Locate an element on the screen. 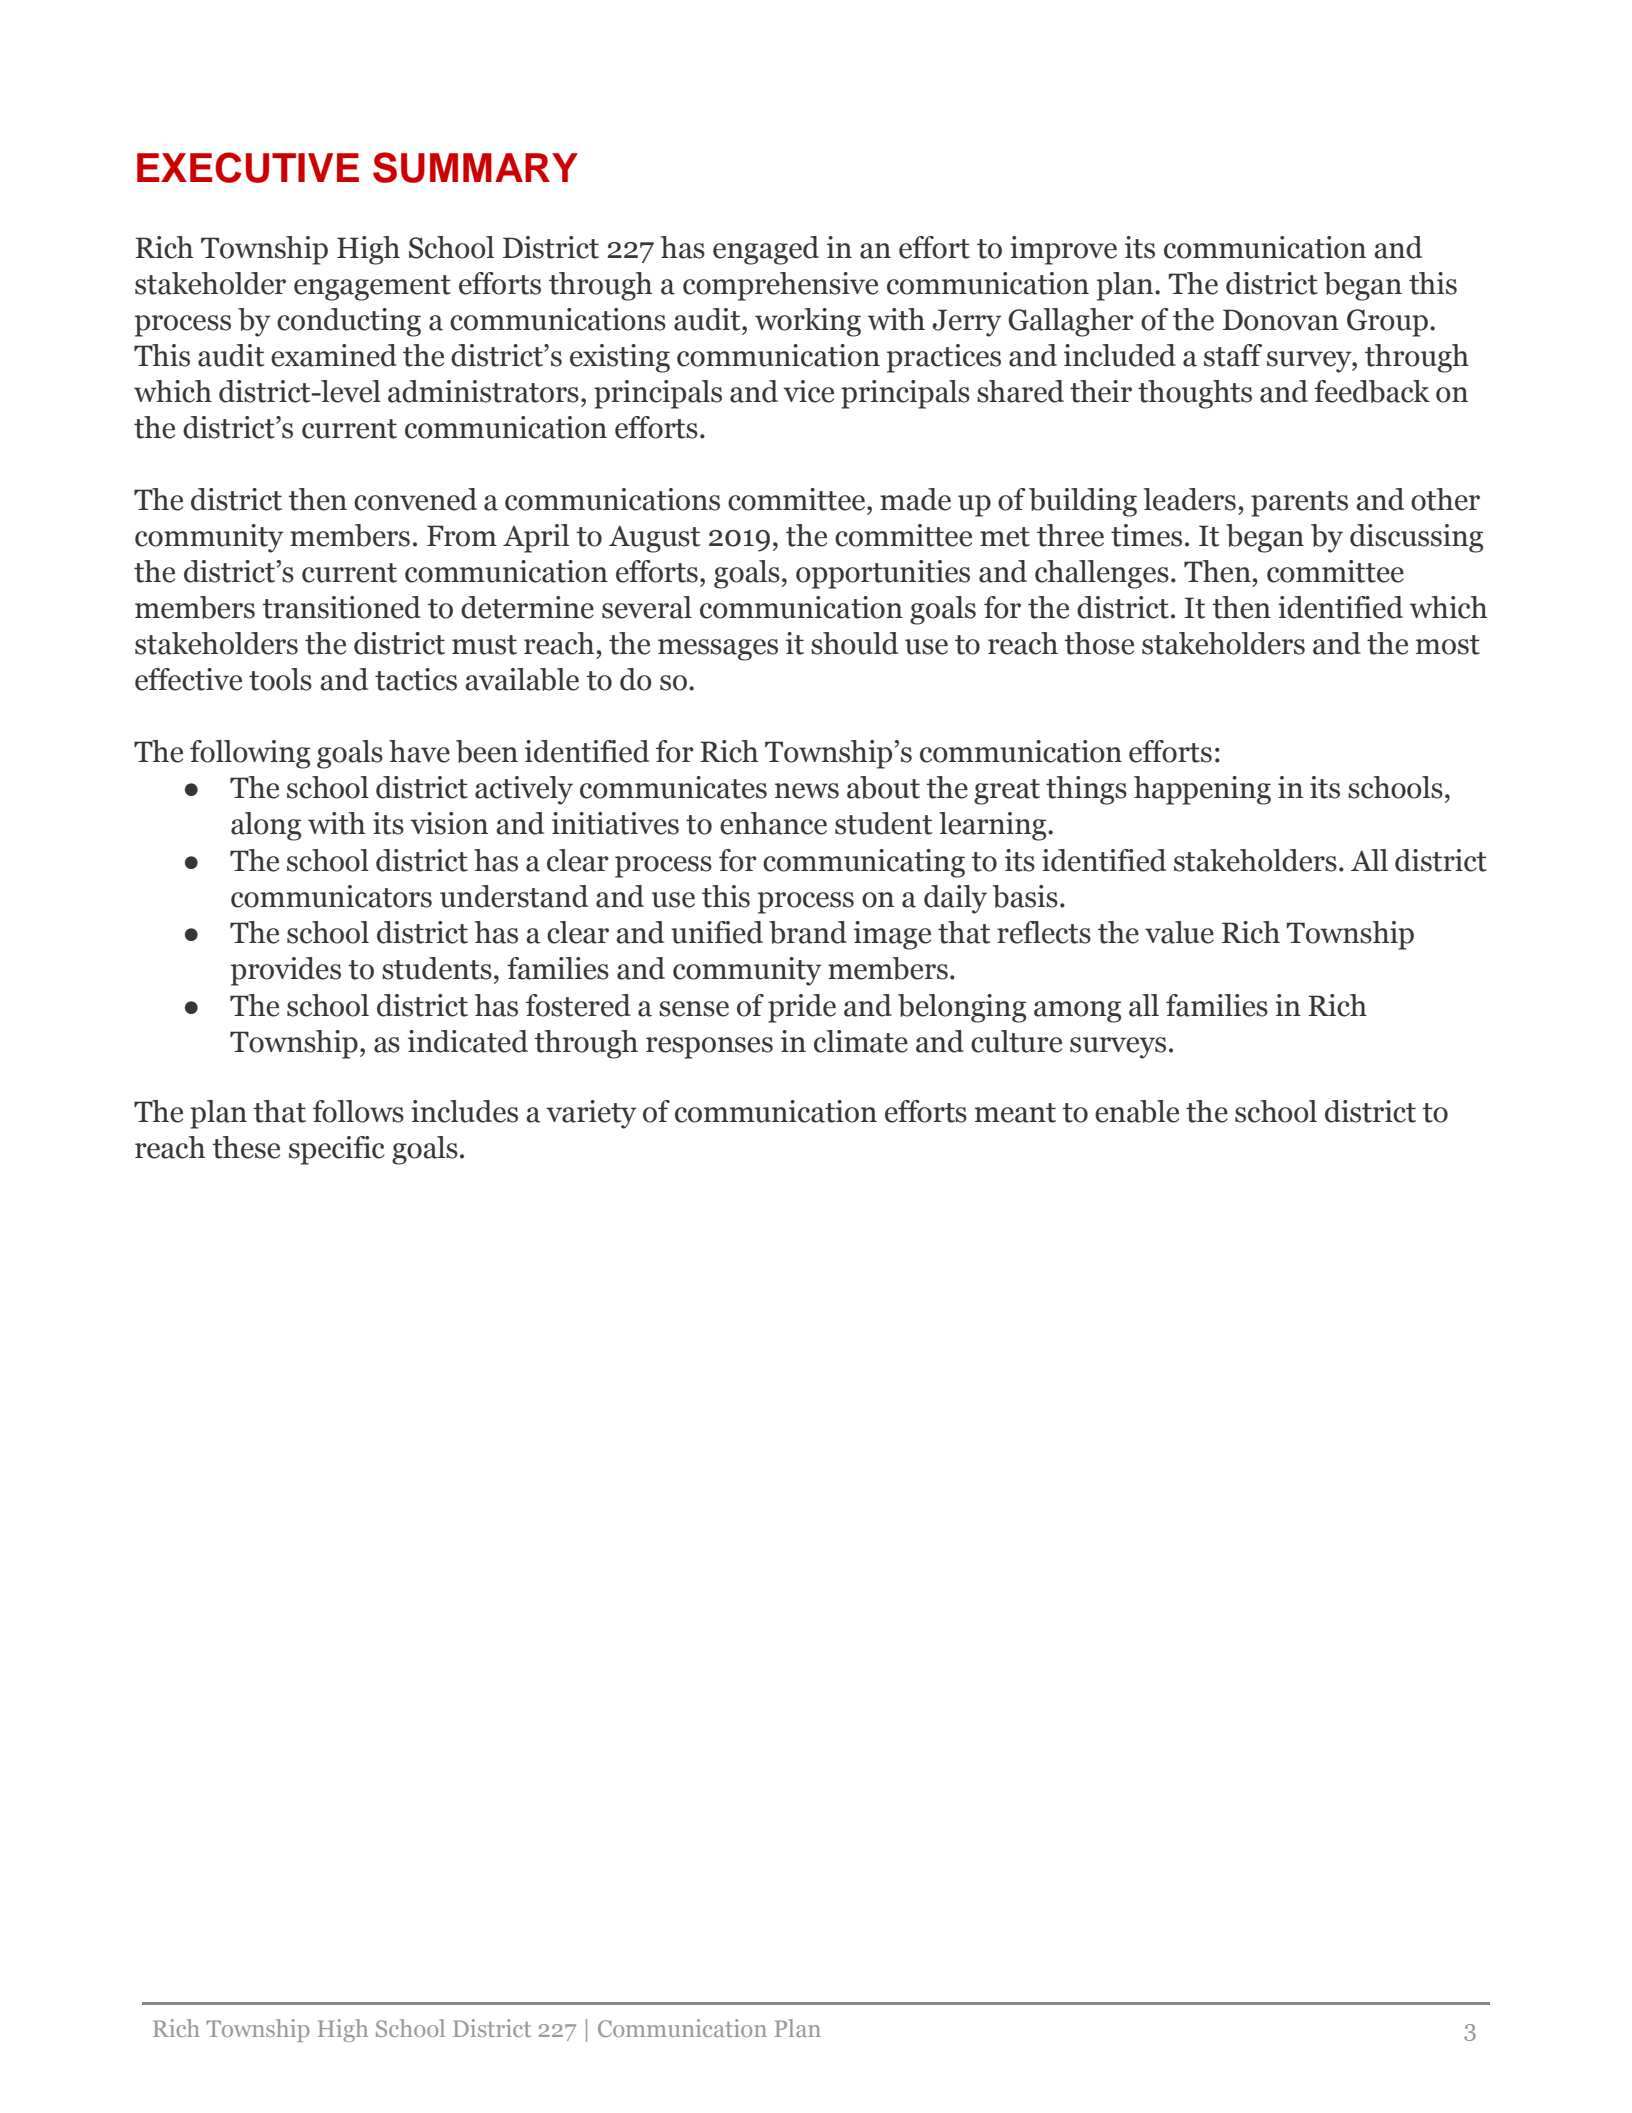 This screenshot has height=2113, width=1632. along is located at coordinates (266, 826).
